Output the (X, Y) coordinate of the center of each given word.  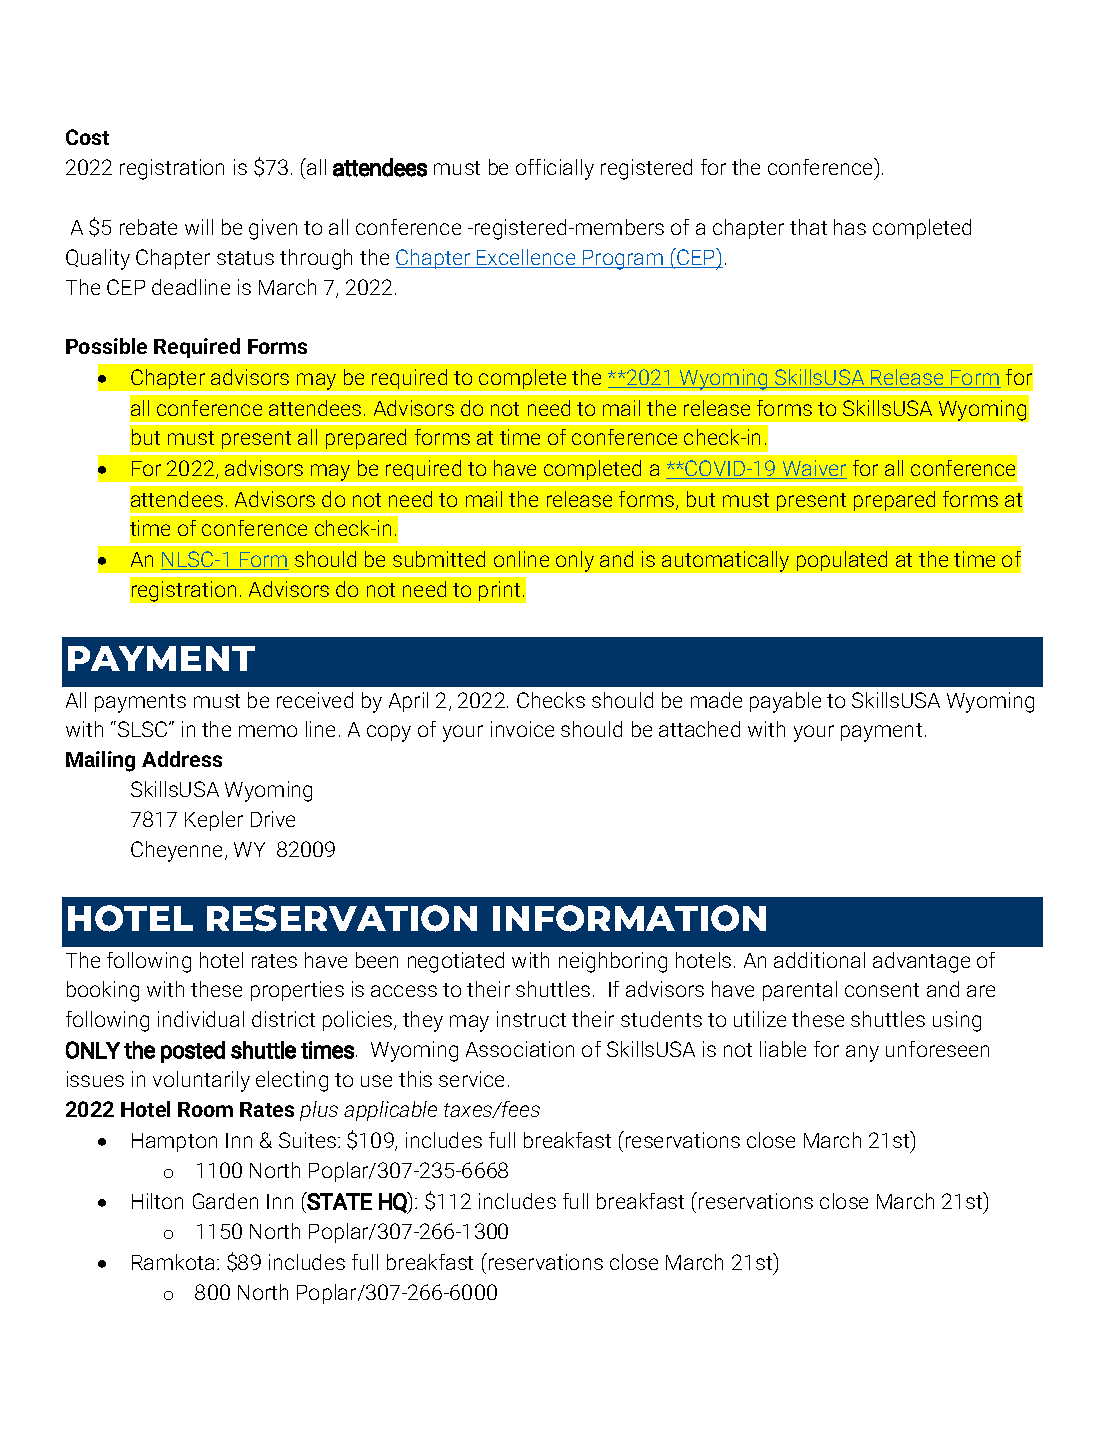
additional (819, 960)
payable (785, 702)
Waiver (813, 469)
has (850, 227)
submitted (439, 559)
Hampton (174, 1142)
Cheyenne (178, 851)
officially (555, 169)
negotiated (456, 962)
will (199, 227)
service (471, 1079)
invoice (522, 729)
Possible (106, 346)
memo (268, 731)
